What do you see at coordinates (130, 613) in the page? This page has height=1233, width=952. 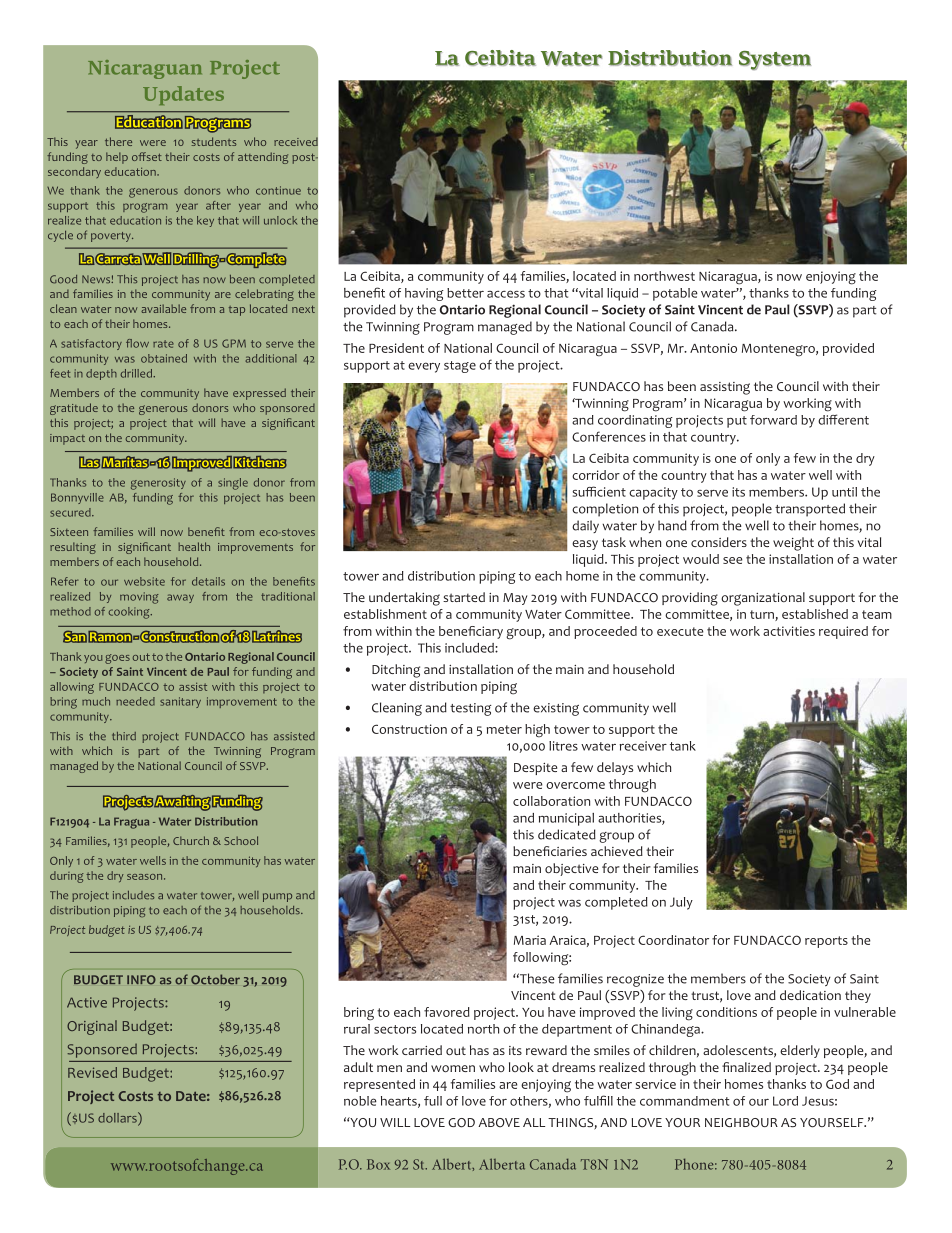 I see `cooking` at bounding box center [130, 613].
